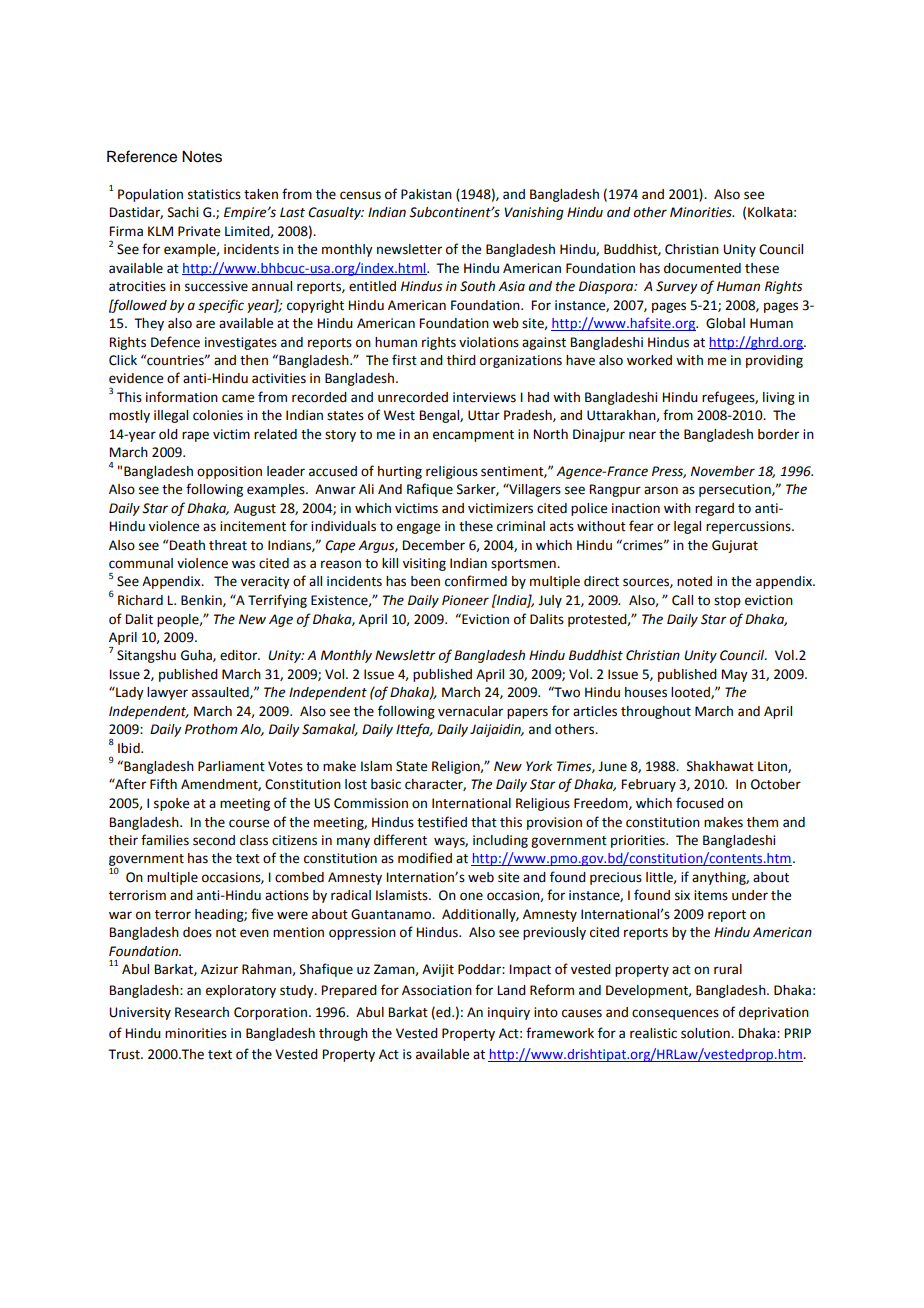  What do you see at coordinates (426, 194) in the screenshot?
I see `Pakistan` at bounding box center [426, 194].
